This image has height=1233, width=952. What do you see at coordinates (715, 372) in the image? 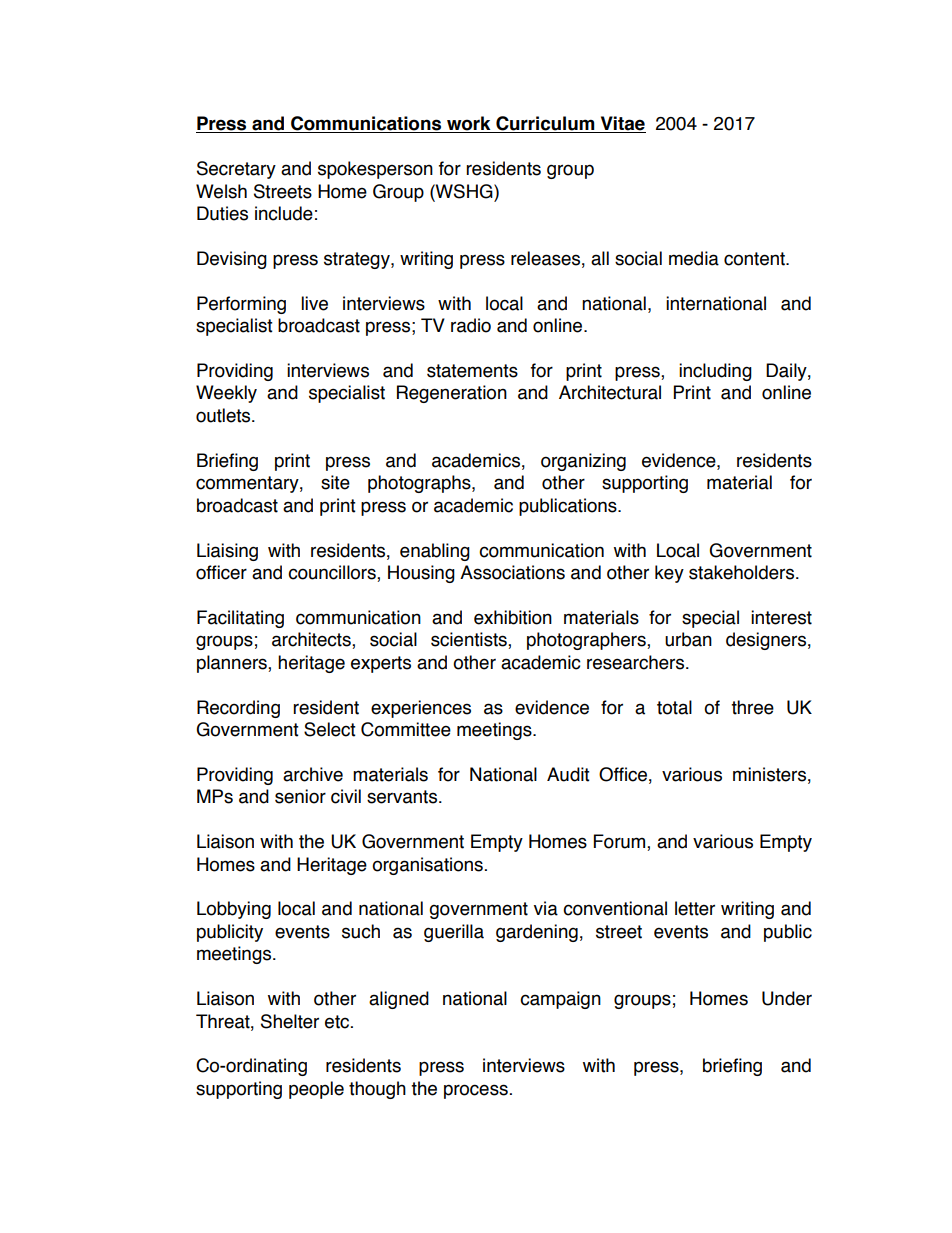
I see `including` at bounding box center [715, 372].
